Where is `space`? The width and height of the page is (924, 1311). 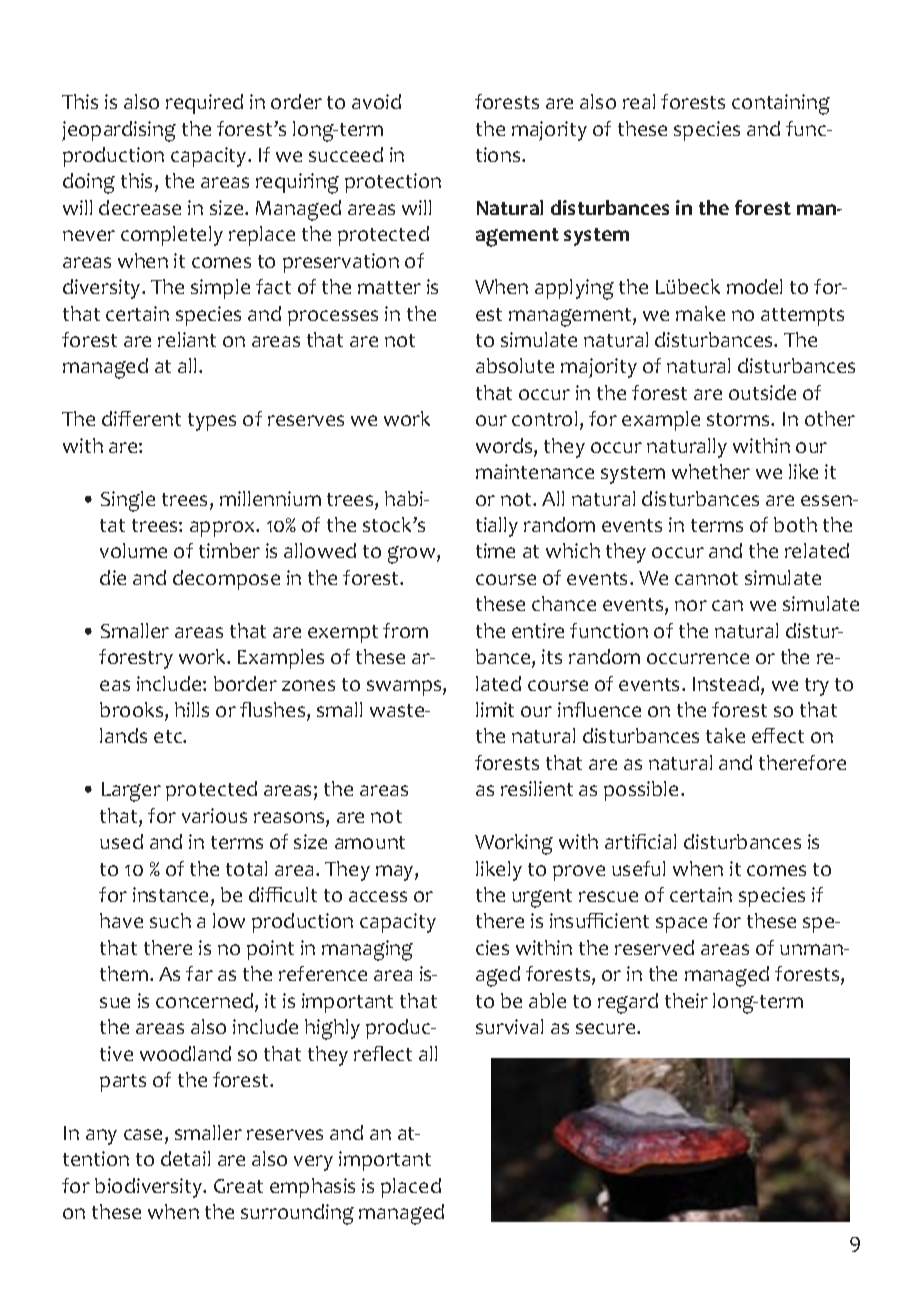
space is located at coordinates (681, 925).
